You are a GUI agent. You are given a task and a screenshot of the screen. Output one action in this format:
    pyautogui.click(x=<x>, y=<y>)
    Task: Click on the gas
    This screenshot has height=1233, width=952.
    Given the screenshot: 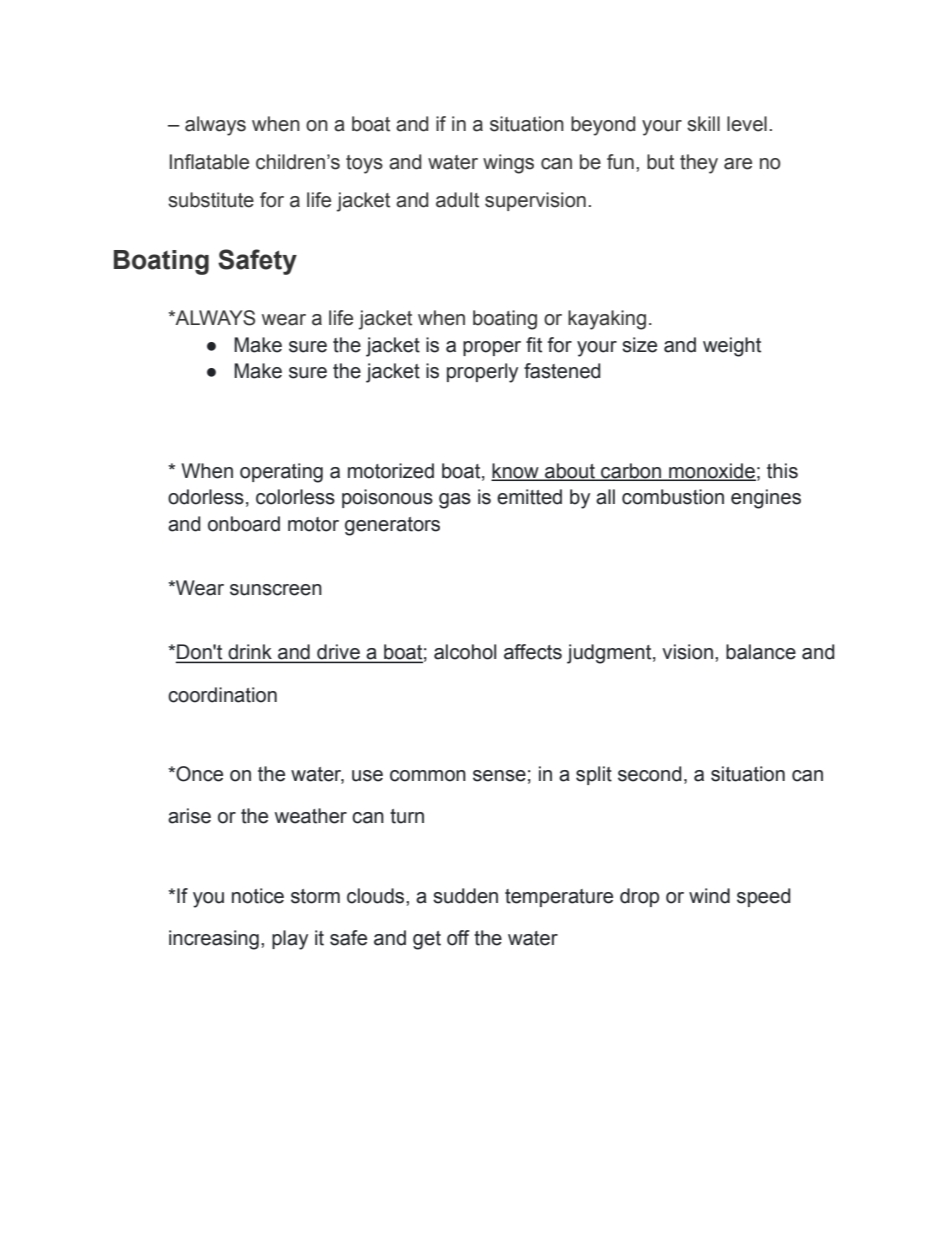 What is the action you would take?
    pyautogui.click(x=455, y=501)
